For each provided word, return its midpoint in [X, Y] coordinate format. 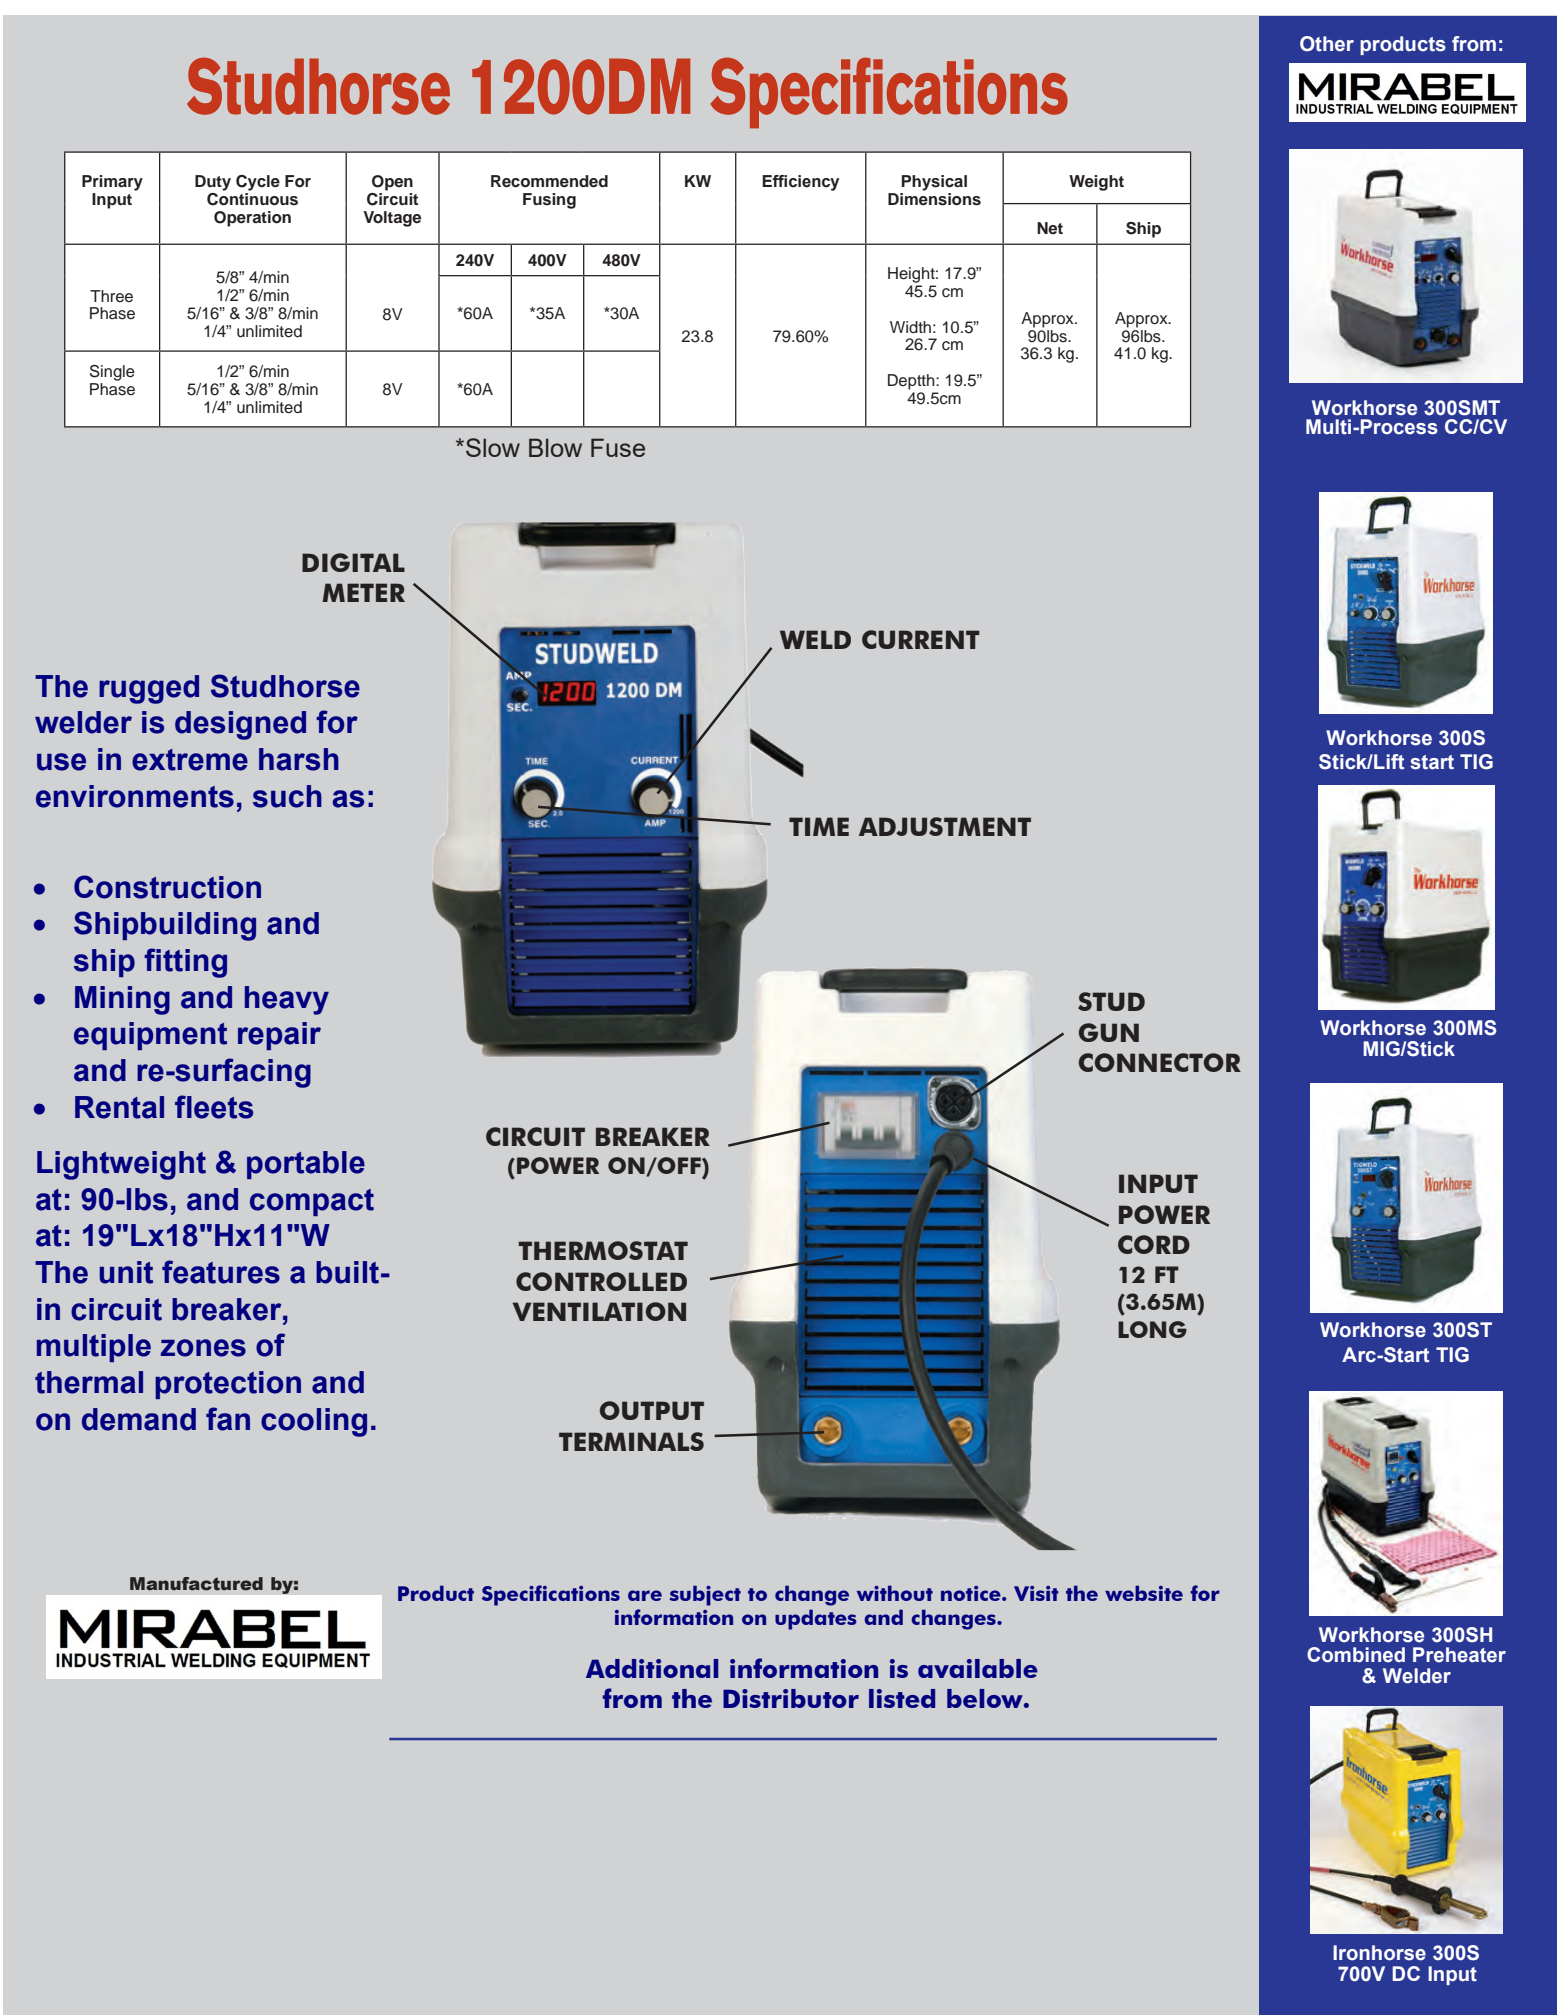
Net [1050, 228]
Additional [652, 1668]
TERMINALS [631, 1441]
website [1144, 1593]
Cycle [258, 183]
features [221, 1272]
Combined [1356, 1655]
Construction [167, 887]
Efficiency [800, 183]
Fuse [618, 447]
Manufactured [196, 1584]
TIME [819, 826]
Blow [555, 447]
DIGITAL [353, 562]
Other [1327, 44]
